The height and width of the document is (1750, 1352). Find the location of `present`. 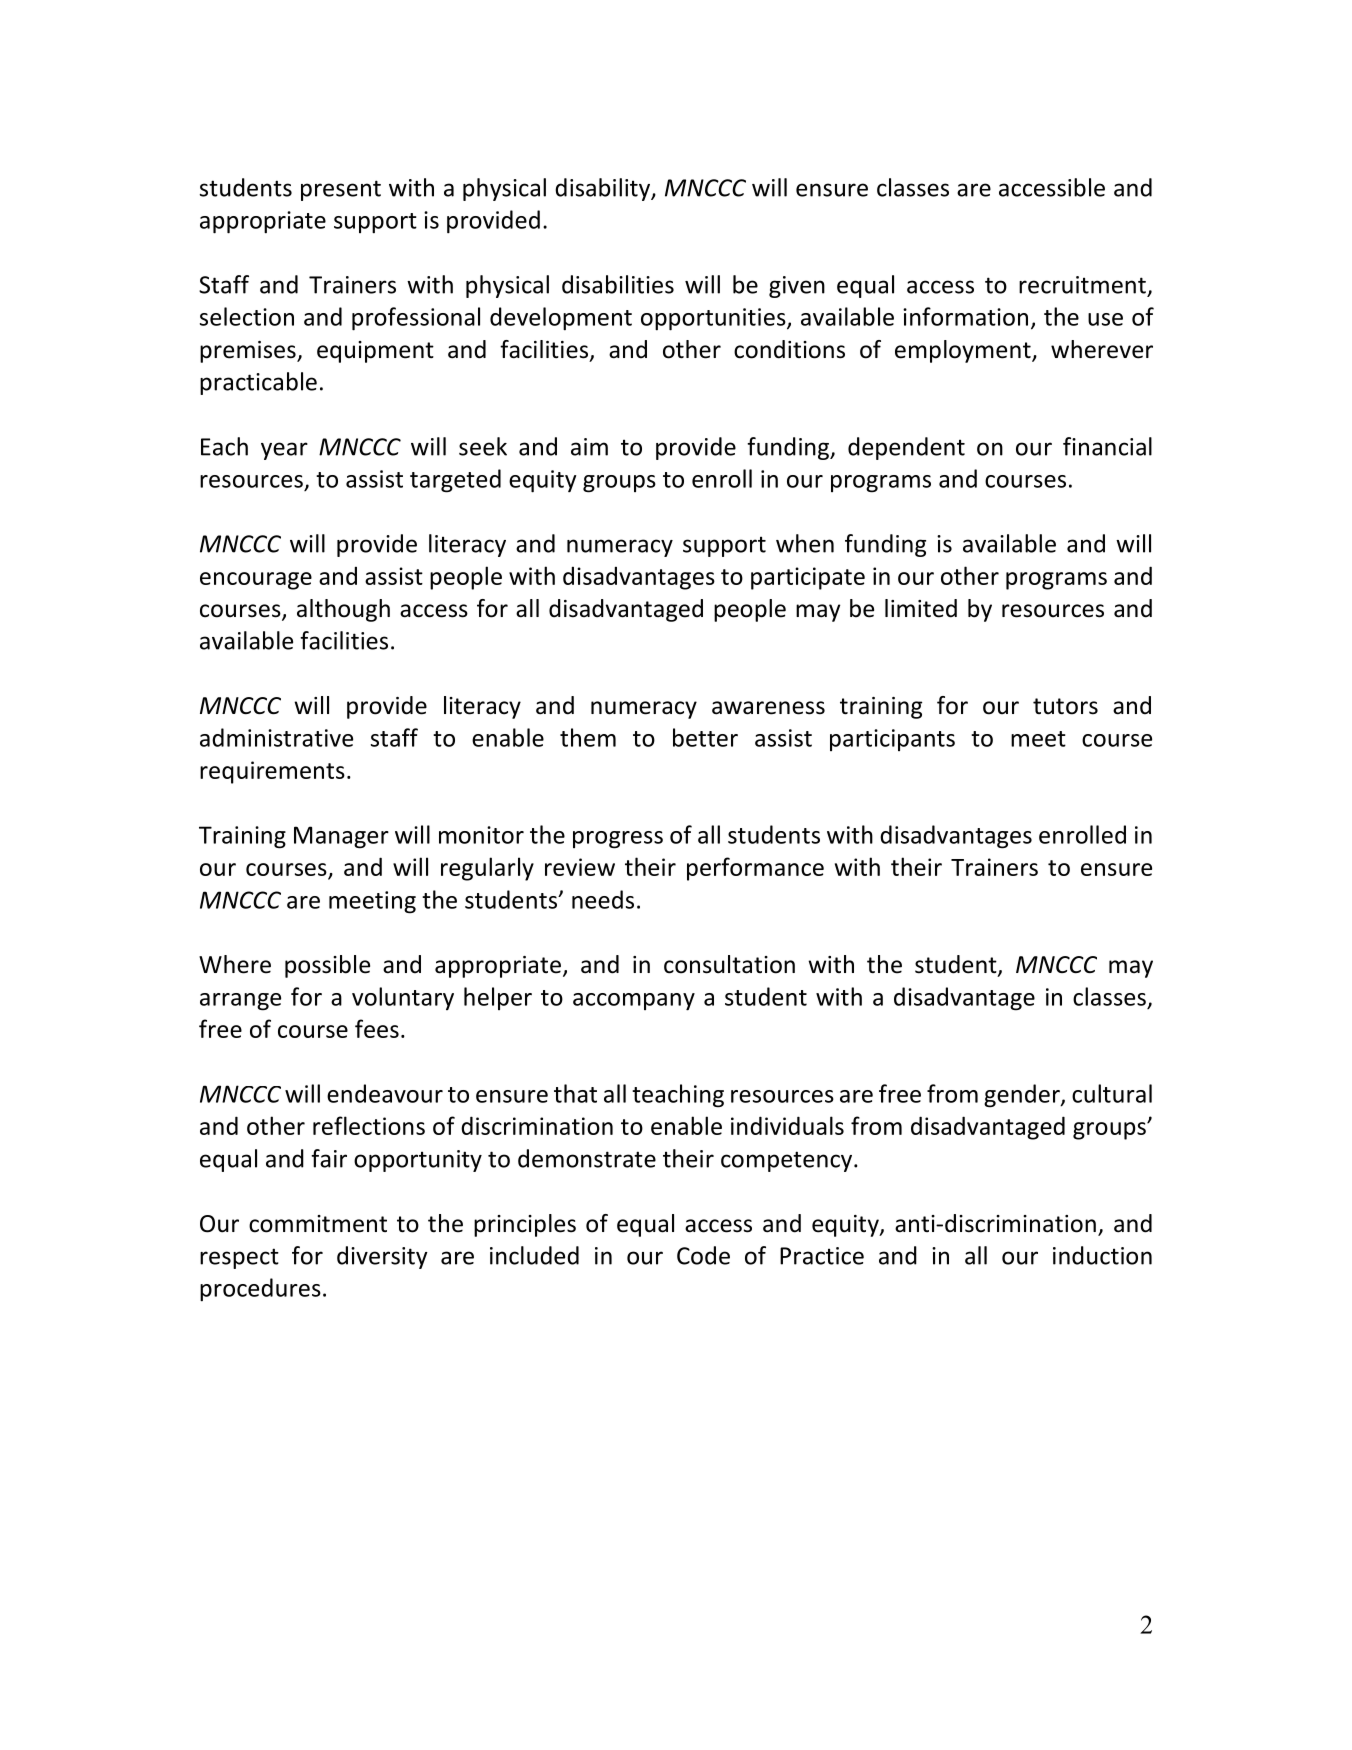

present is located at coordinates (341, 190).
